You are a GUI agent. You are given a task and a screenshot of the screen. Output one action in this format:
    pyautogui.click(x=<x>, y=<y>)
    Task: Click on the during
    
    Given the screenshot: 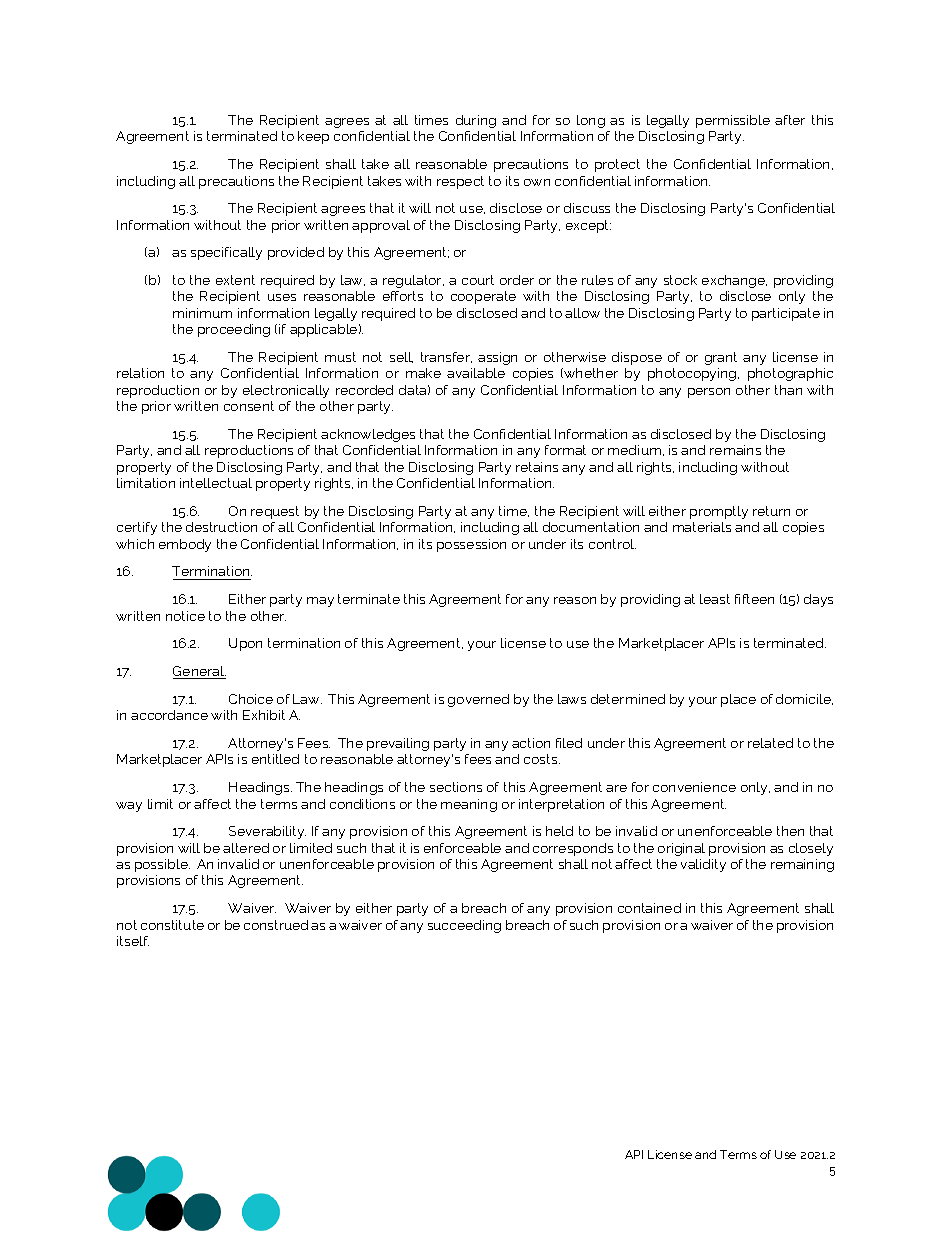 What is the action you would take?
    pyautogui.click(x=476, y=121)
